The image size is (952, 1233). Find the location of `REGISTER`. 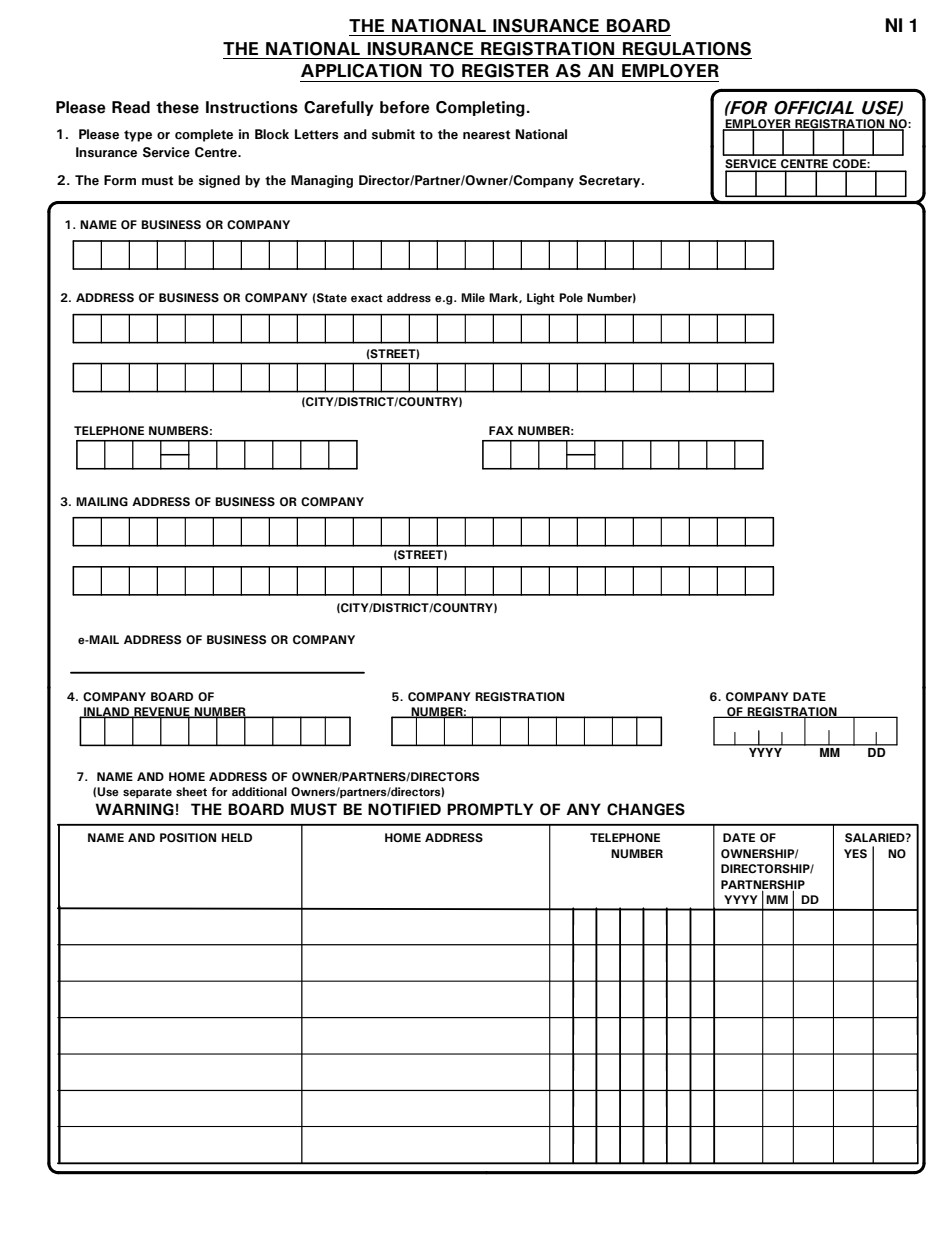

REGISTER is located at coordinates (505, 71).
